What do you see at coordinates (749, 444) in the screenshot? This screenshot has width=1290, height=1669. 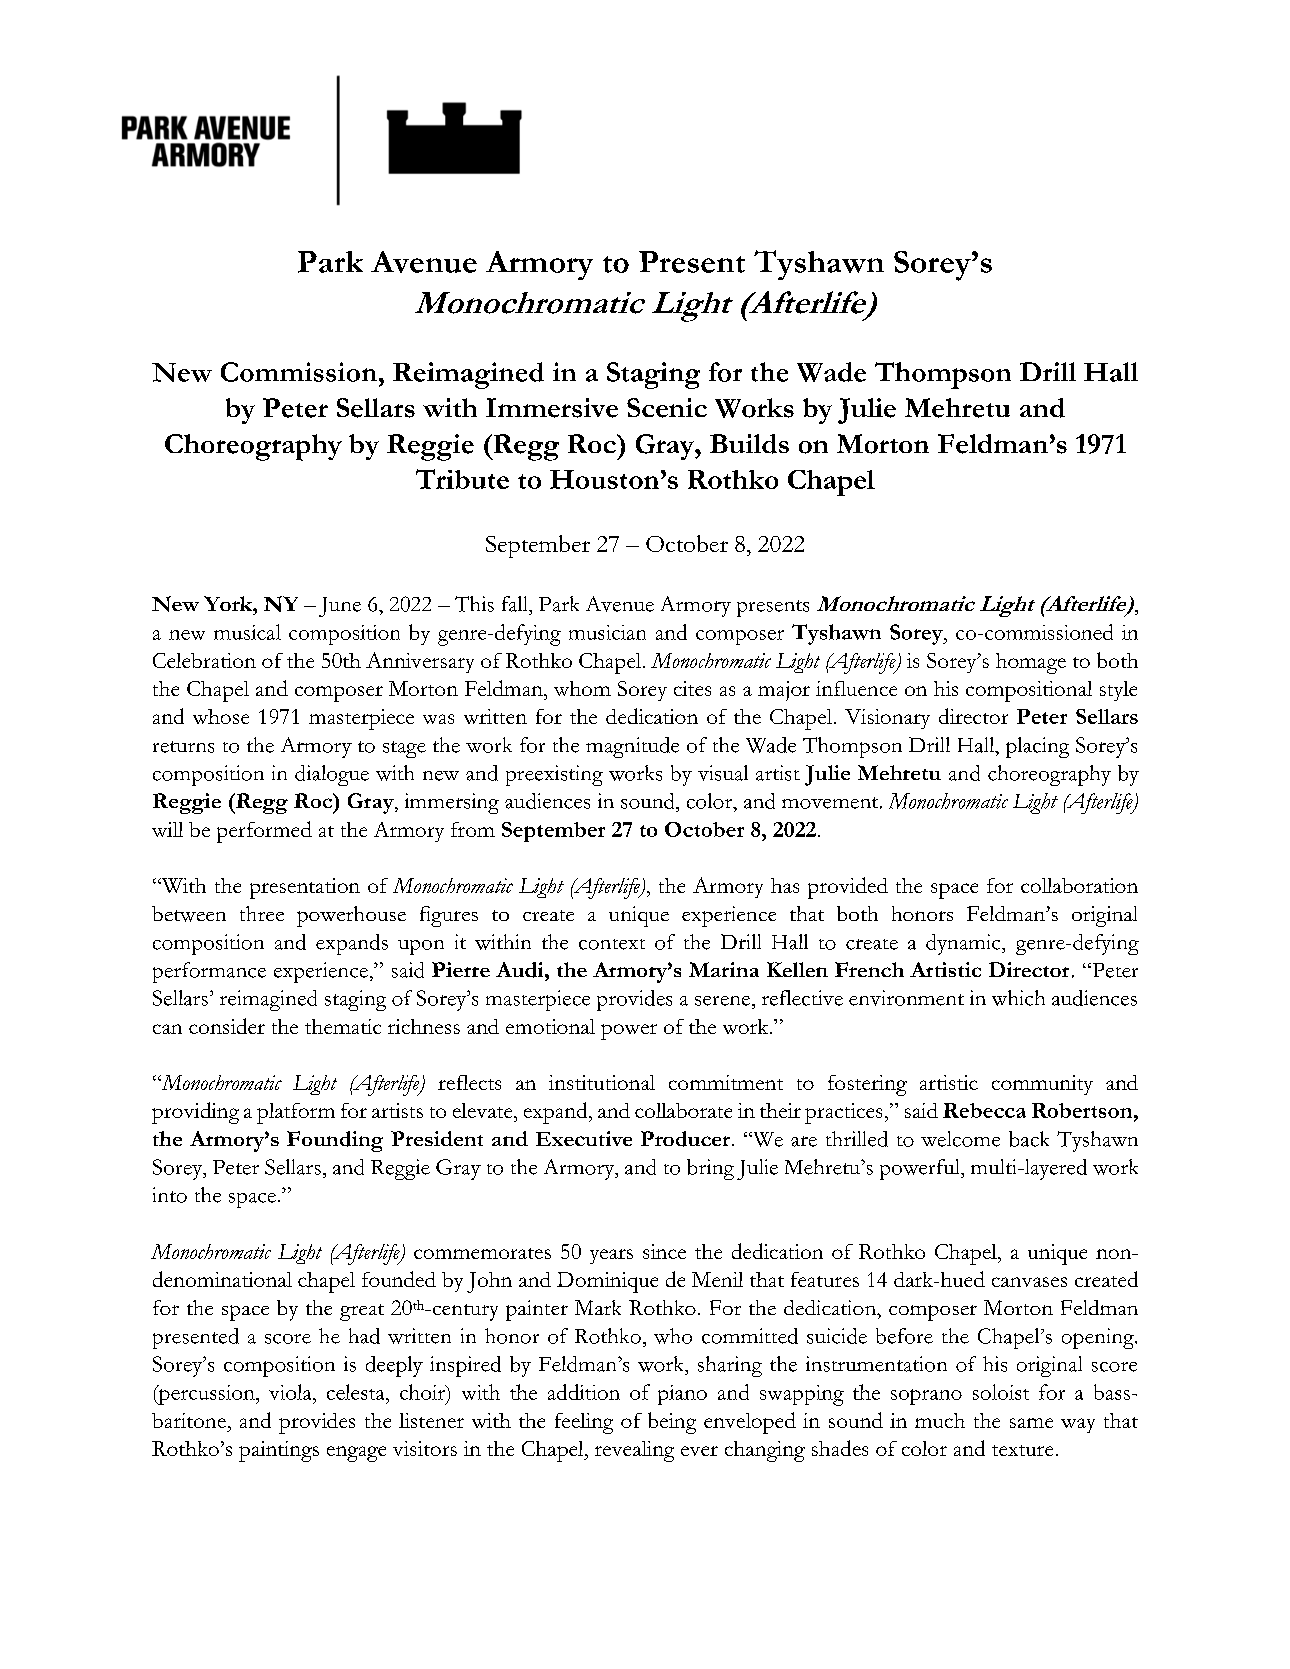 I see `Builds` at bounding box center [749, 444].
